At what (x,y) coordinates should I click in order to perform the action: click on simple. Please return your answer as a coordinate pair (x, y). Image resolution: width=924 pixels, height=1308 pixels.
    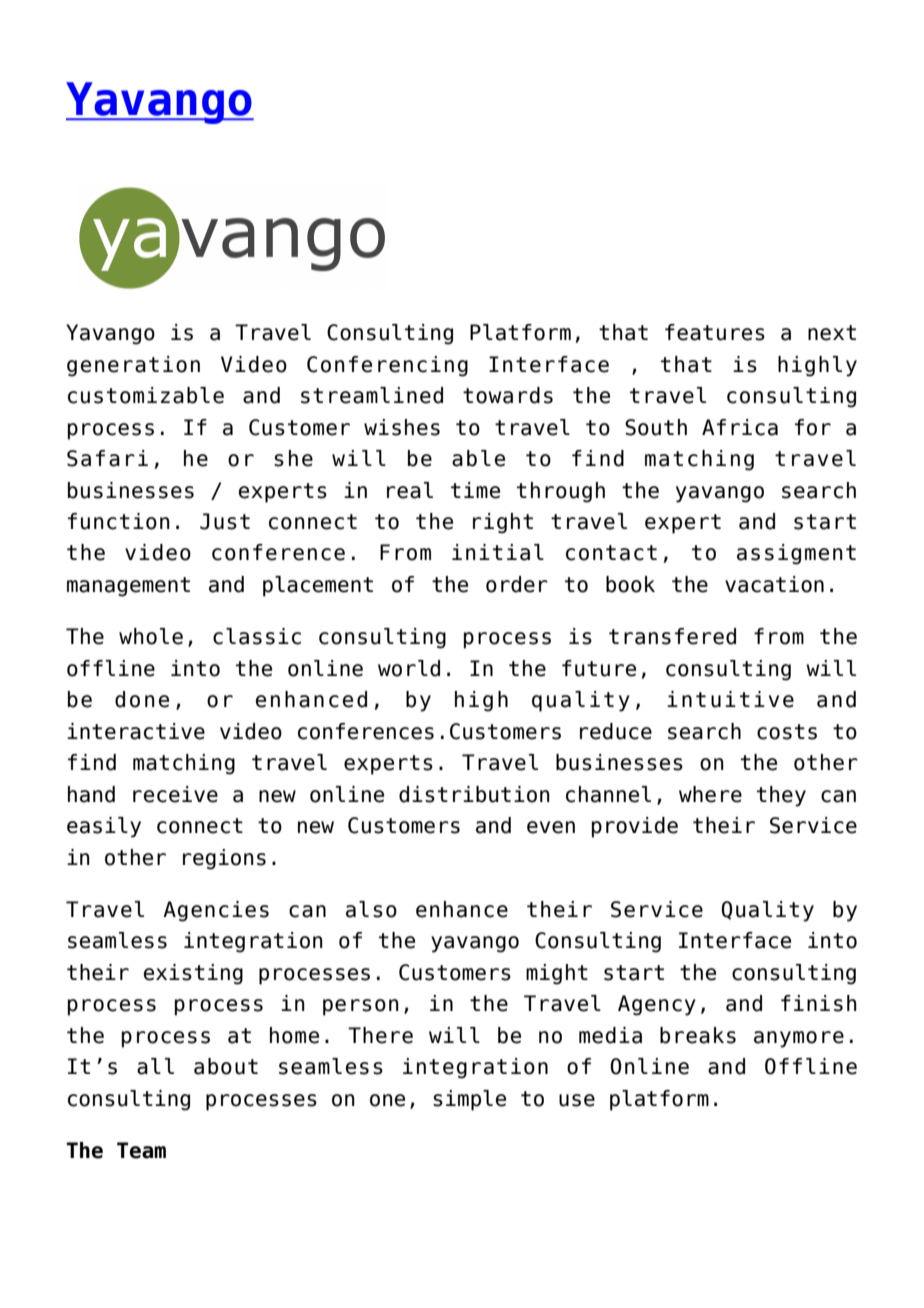
    Looking at the image, I should click on (469, 1100).
